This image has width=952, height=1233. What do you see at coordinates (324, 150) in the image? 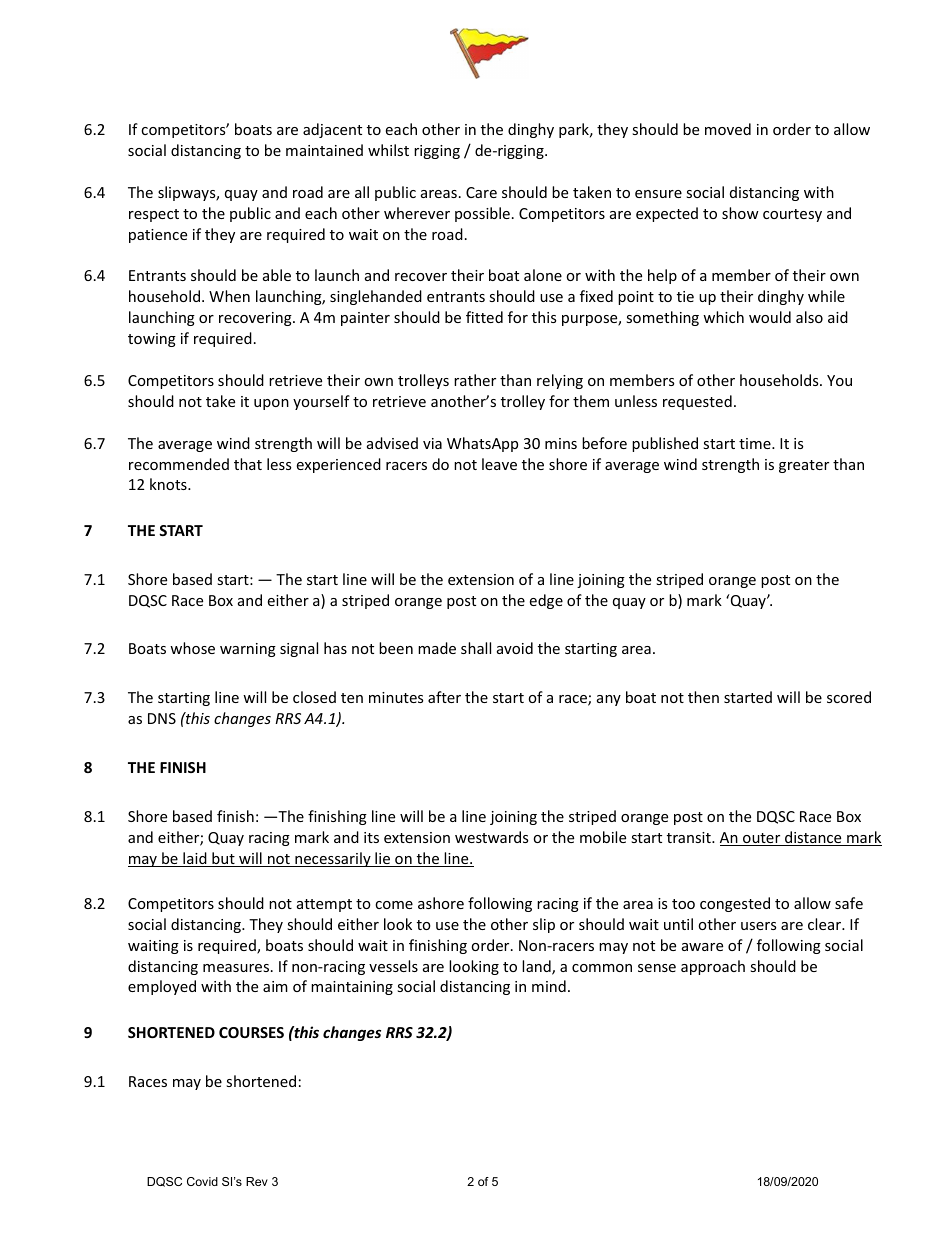
I see `maintained` at bounding box center [324, 150].
